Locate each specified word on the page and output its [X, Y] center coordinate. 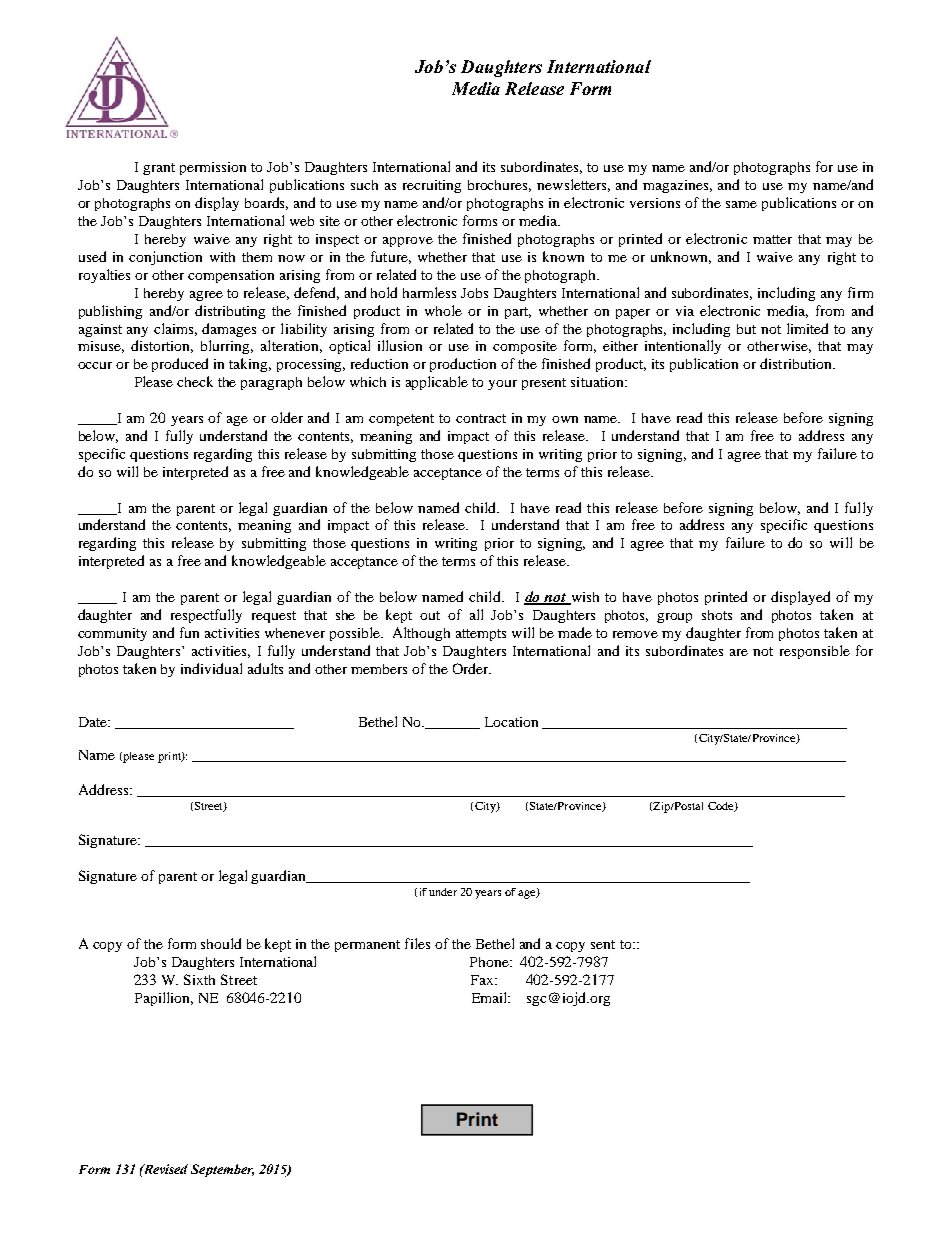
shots [717, 615]
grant [159, 169]
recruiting [432, 186]
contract [481, 418]
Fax [483, 980]
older [287, 417]
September [222, 1170]
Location [511, 722]
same [741, 204]
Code [722, 807]
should [221, 943]
